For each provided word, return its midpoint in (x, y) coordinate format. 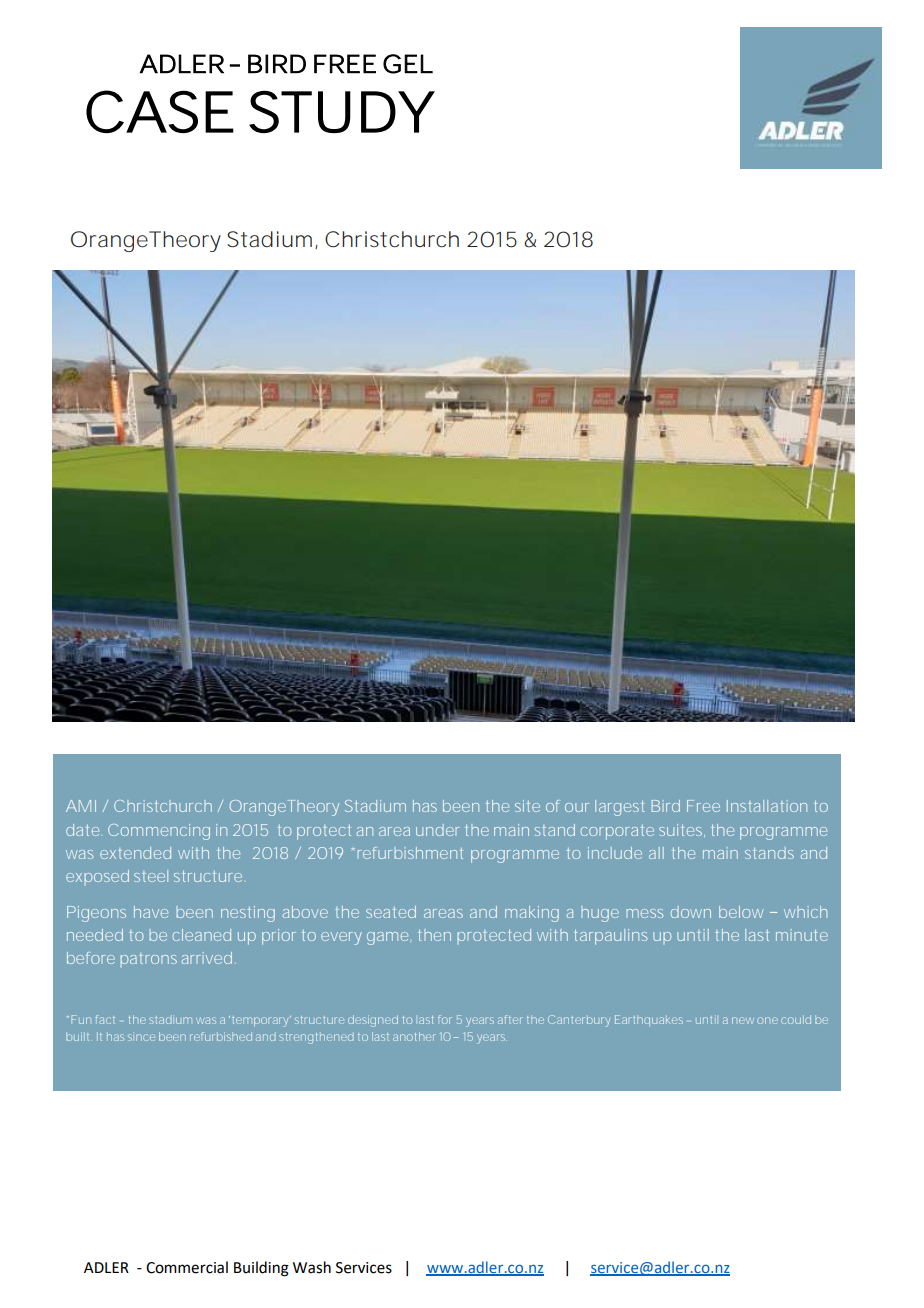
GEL (408, 64)
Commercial (187, 1267)
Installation (767, 806)
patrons (148, 960)
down (691, 912)
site (527, 806)
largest (620, 808)
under (438, 830)
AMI (81, 806)
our (577, 807)
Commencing (159, 832)
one (767, 1020)
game (387, 938)
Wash (312, 1267)
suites (682, 830)
